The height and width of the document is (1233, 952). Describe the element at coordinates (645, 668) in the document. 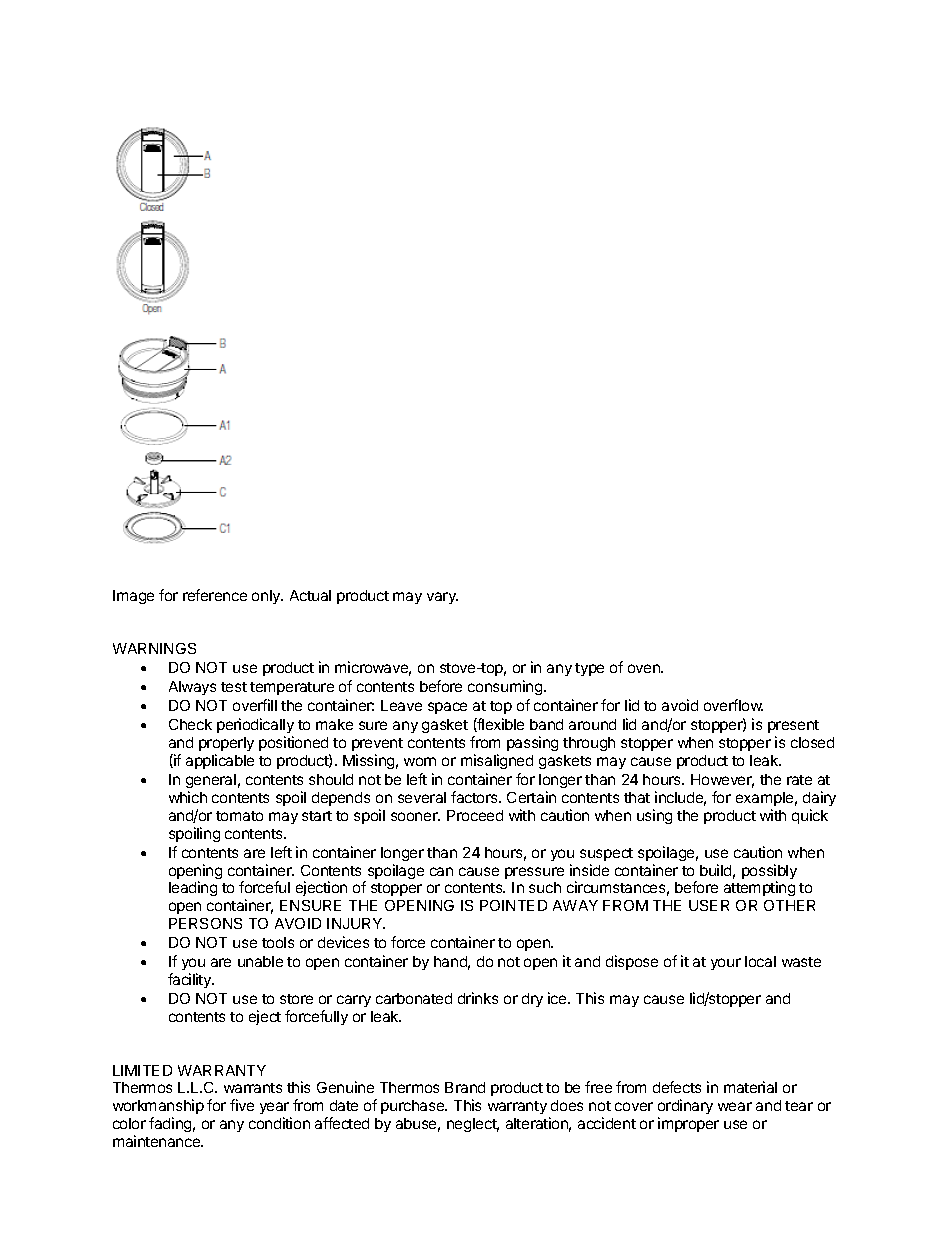

I see `oven` at that location.
